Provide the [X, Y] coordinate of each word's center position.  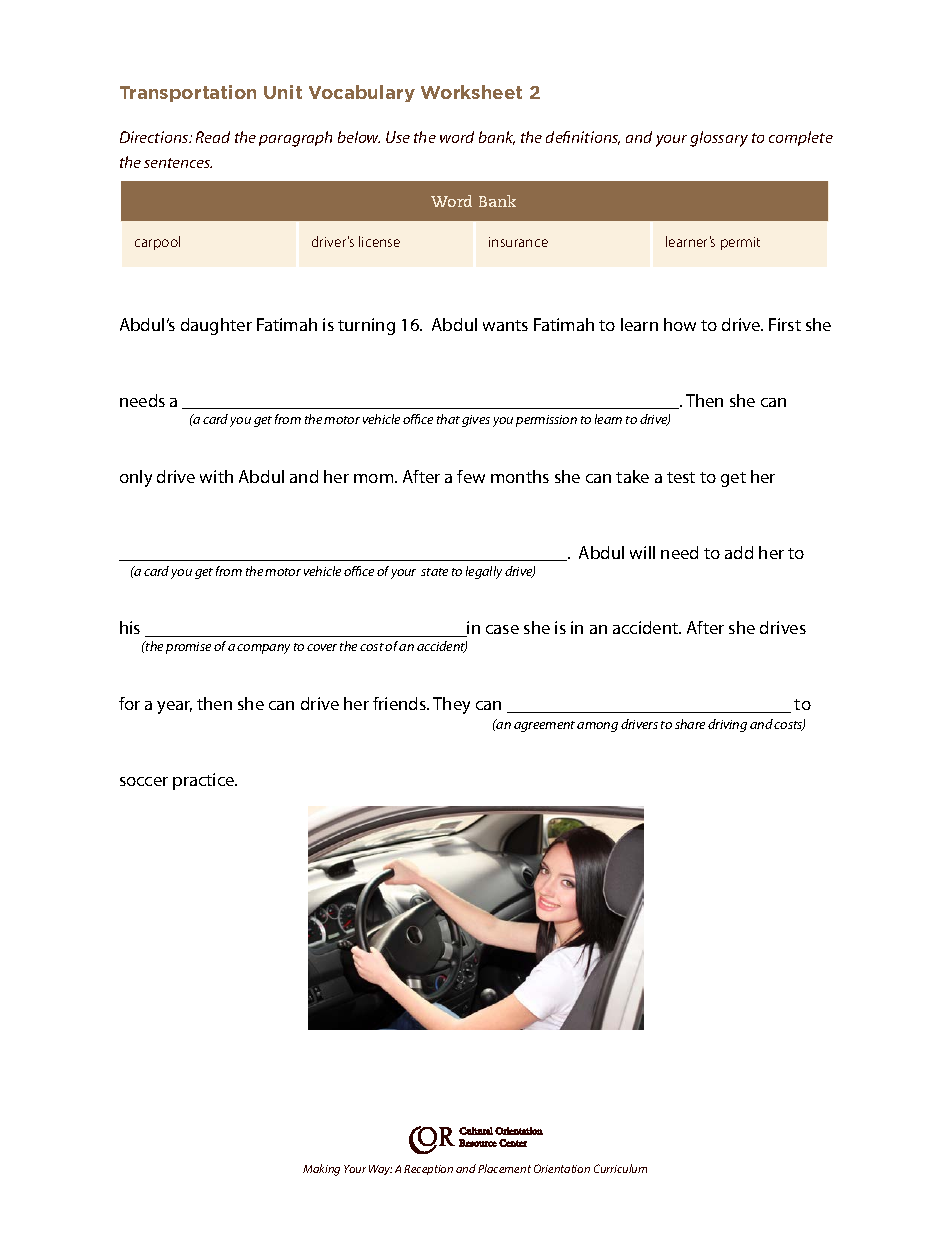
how [680, 324]
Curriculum [620, 1168]
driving [727, 725]
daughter [216, 326]
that [448, 419]
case [502, 629]
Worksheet [471, 92]
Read [213, 137]
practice [205, 781]
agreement [544, 726]
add [739, 552]
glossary [719, 139]
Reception [428, 1170]
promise [188, 648]
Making [321, 1170]
